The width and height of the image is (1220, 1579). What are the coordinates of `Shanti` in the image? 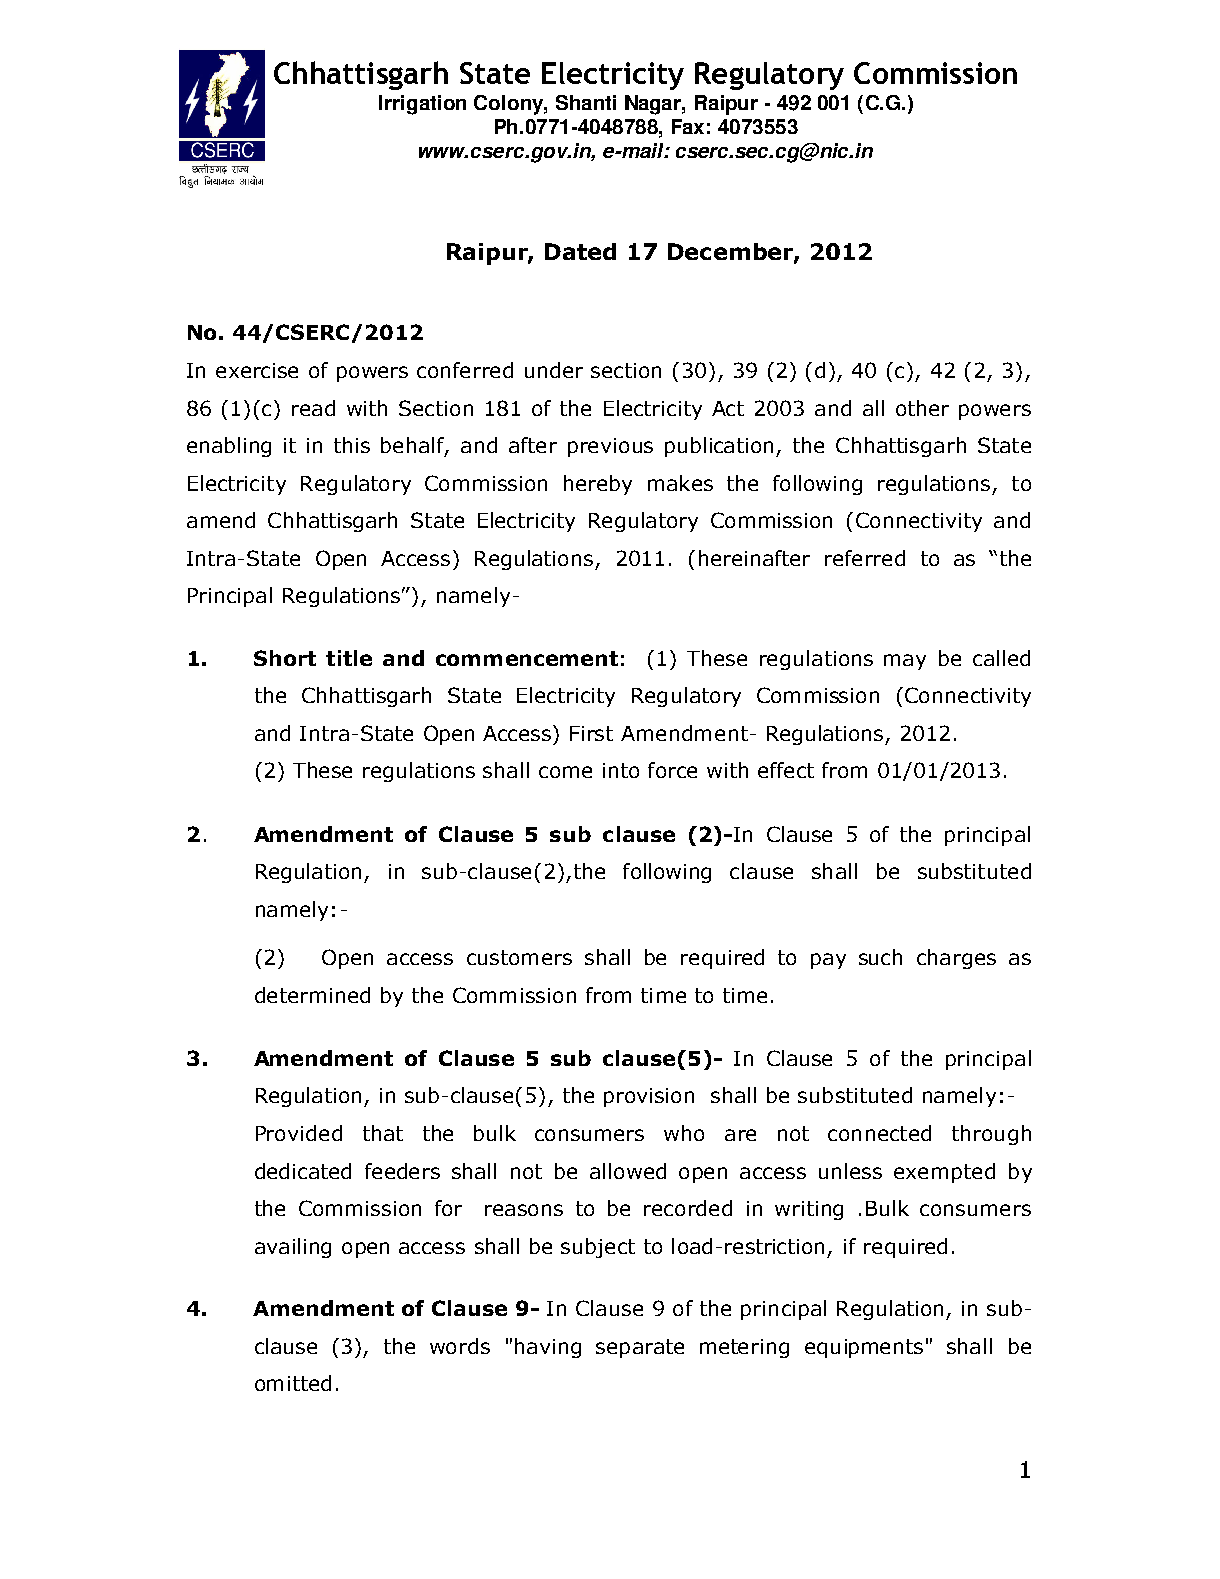 It's located at (586, 102).
